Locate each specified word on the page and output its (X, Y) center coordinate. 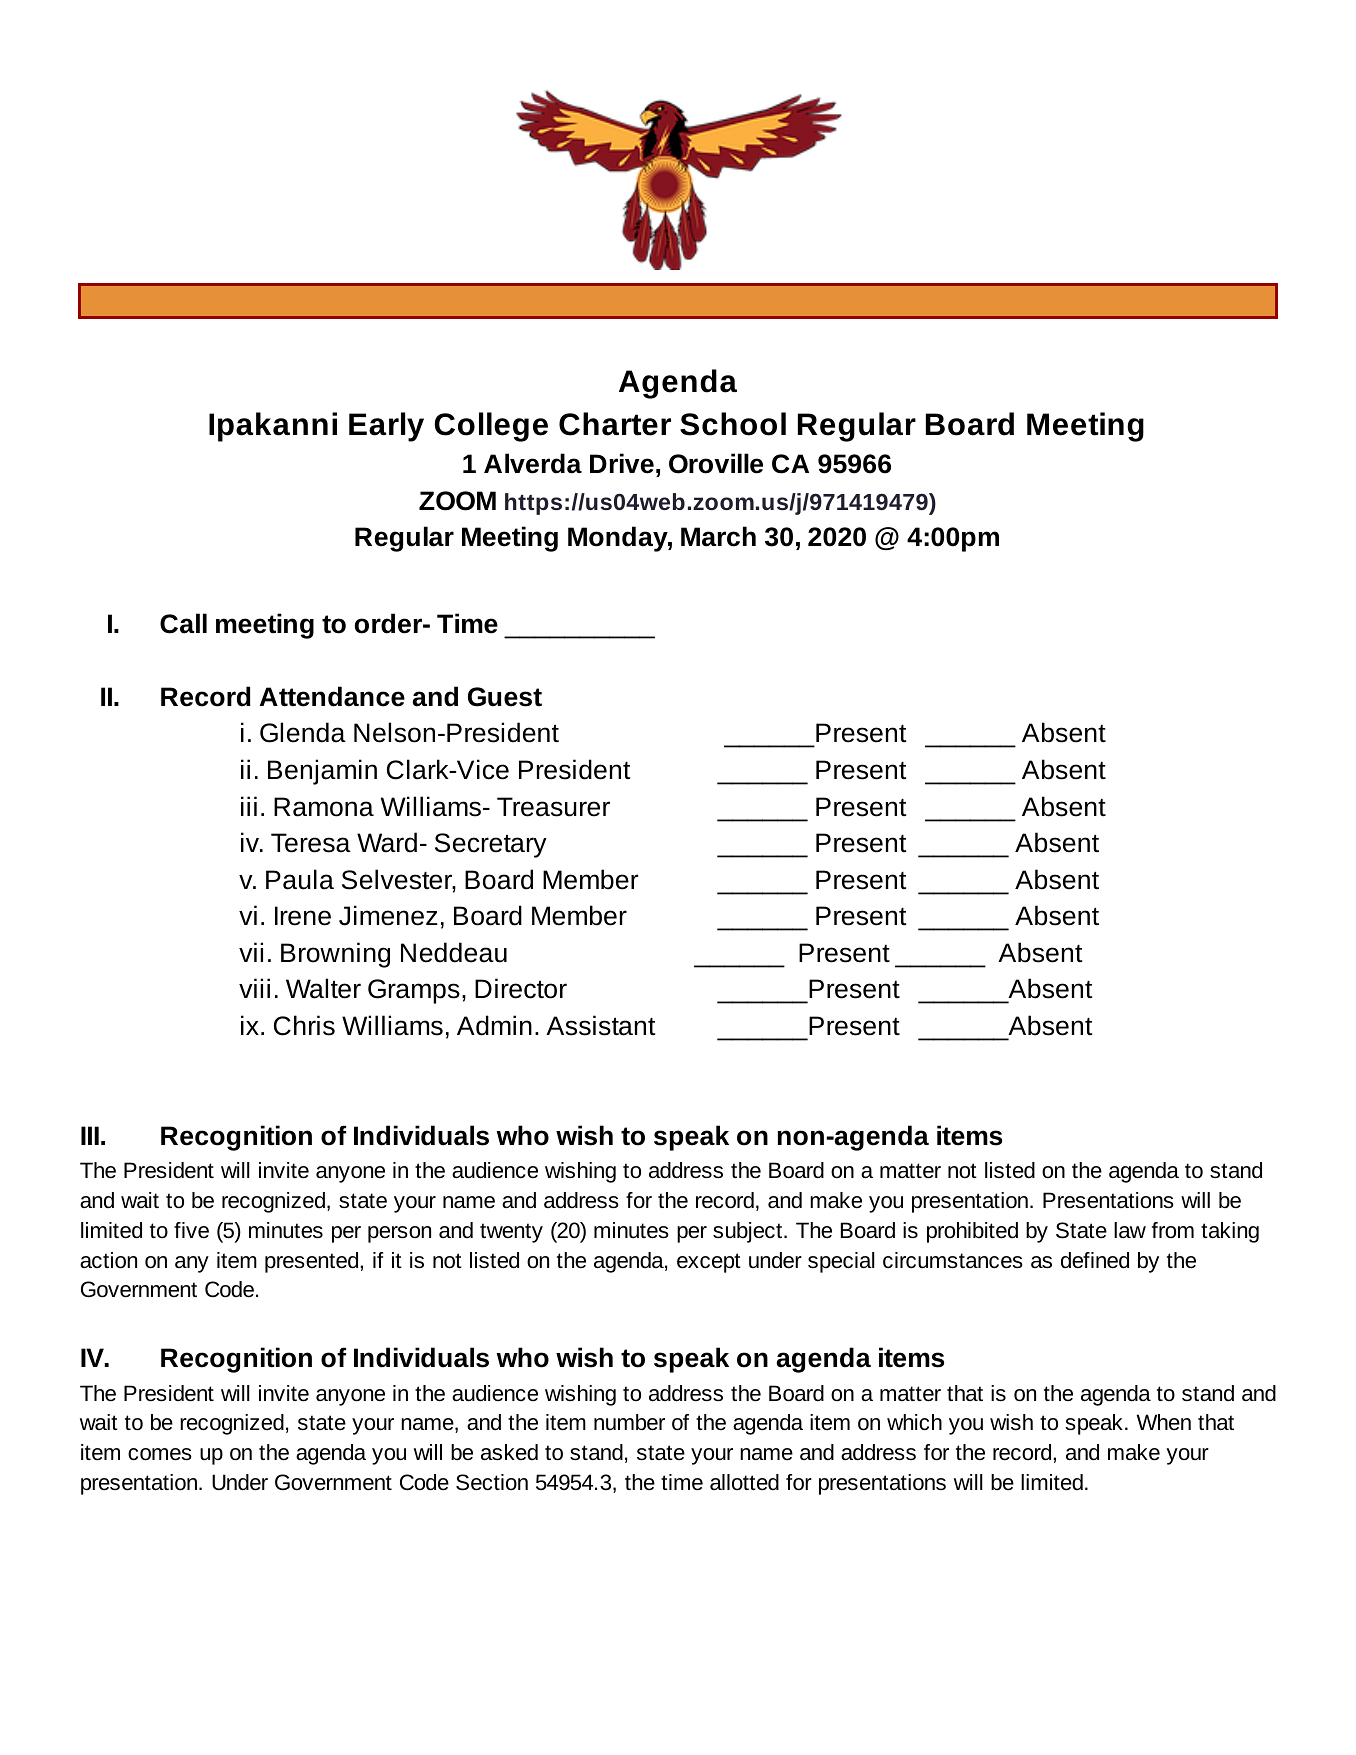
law (1130, 1230)
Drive (622, 463)
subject (749, 1232)
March (718, 536)
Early (386, 427)
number (629, 1422)
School (733, 424)
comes (160, 1454)
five (191, 1230)
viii (254, 988)
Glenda (303, 732)
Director (521, 988)
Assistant (600, 1025)
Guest (505, 697)
